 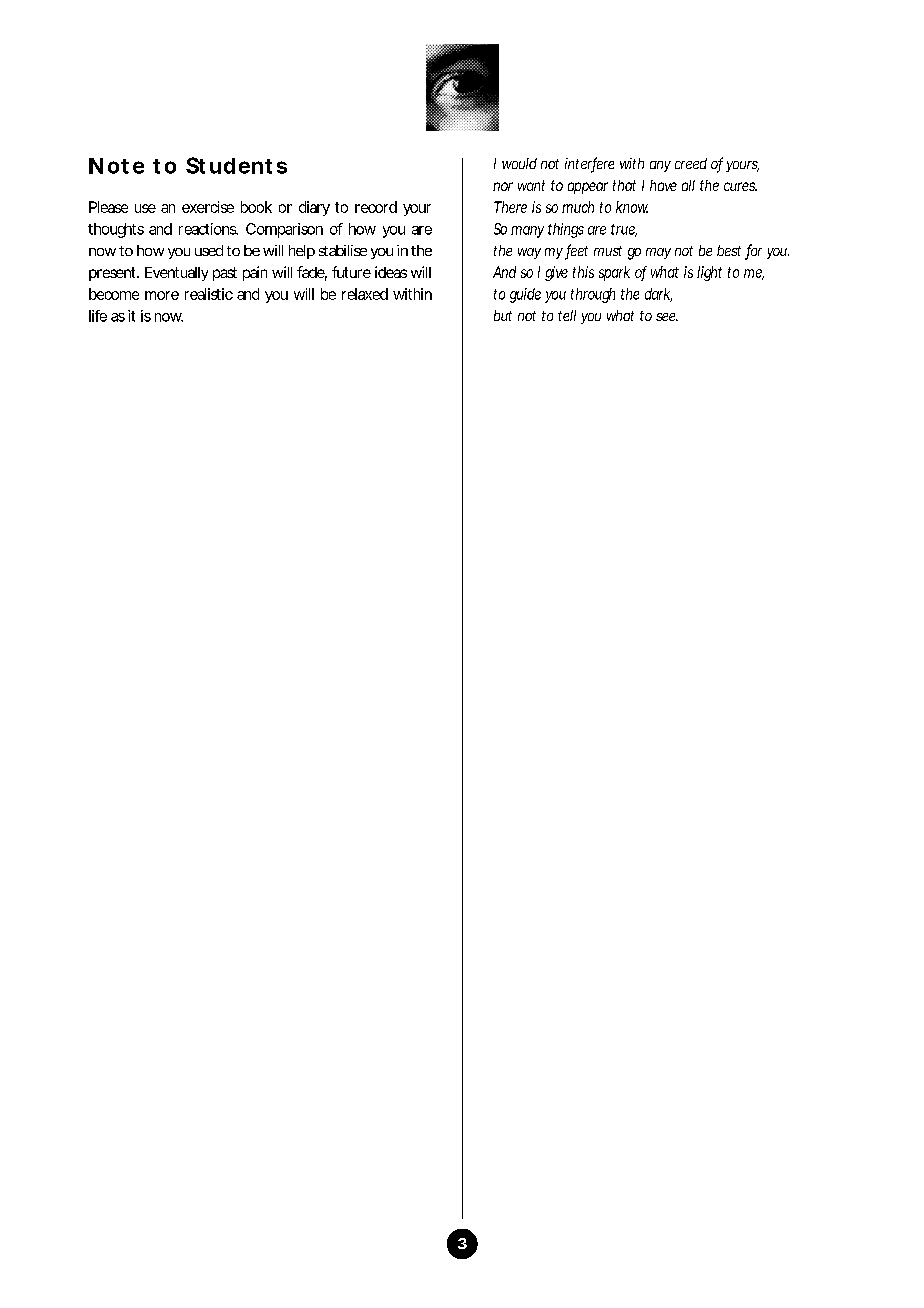 I want to click on Eventually, so click(x=176, y=274).
